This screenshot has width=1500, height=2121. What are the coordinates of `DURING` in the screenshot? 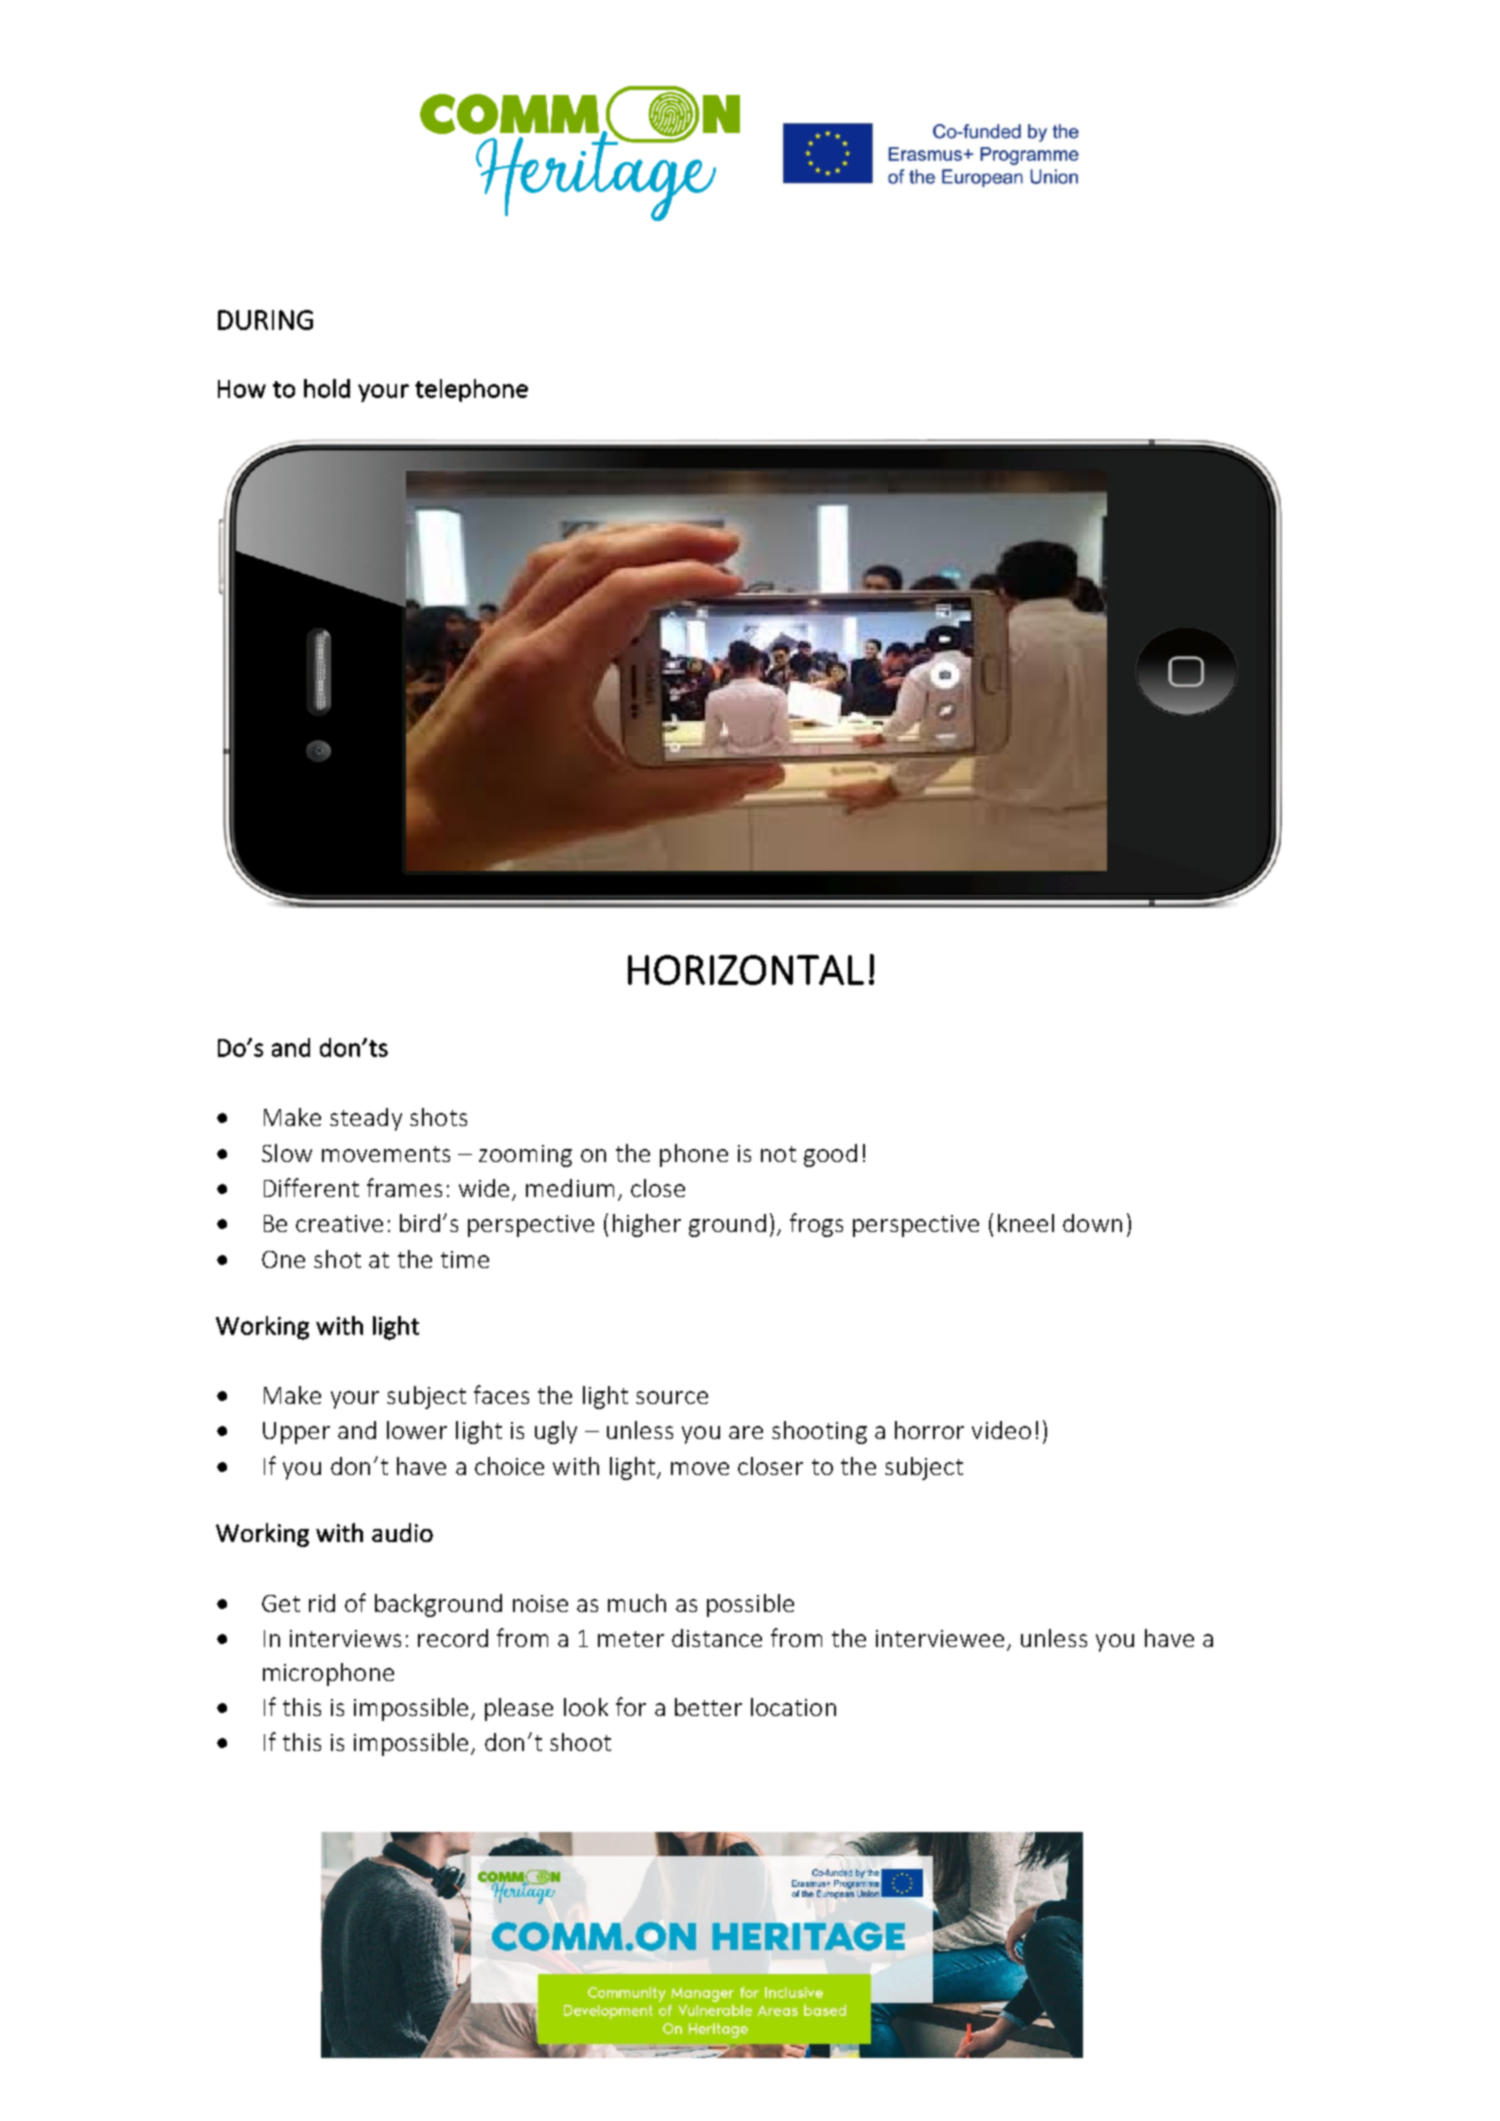 It's located at (265, 320).
